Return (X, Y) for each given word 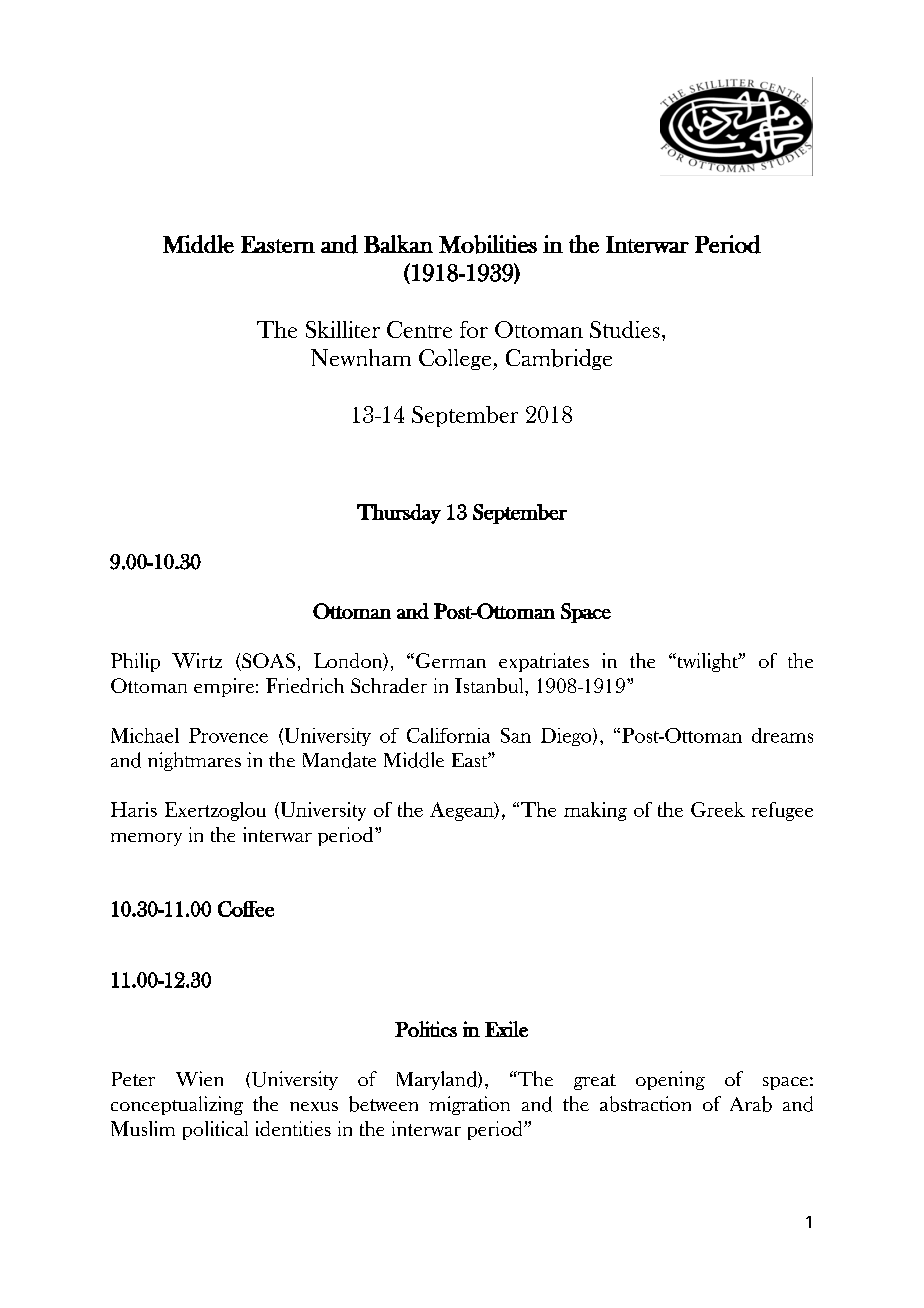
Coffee (246, 909)
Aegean (463, 811)
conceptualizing (177, 1105)
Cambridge (559, 359)
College (456, 359)
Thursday (399, 514)
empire (224, 687)
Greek (718, 809)
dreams (782, 735)
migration (469, 1105)
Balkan (398, 244)
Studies (625, 329)
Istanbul (490, 685)
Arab (751, 1104)
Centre (419, 329)
